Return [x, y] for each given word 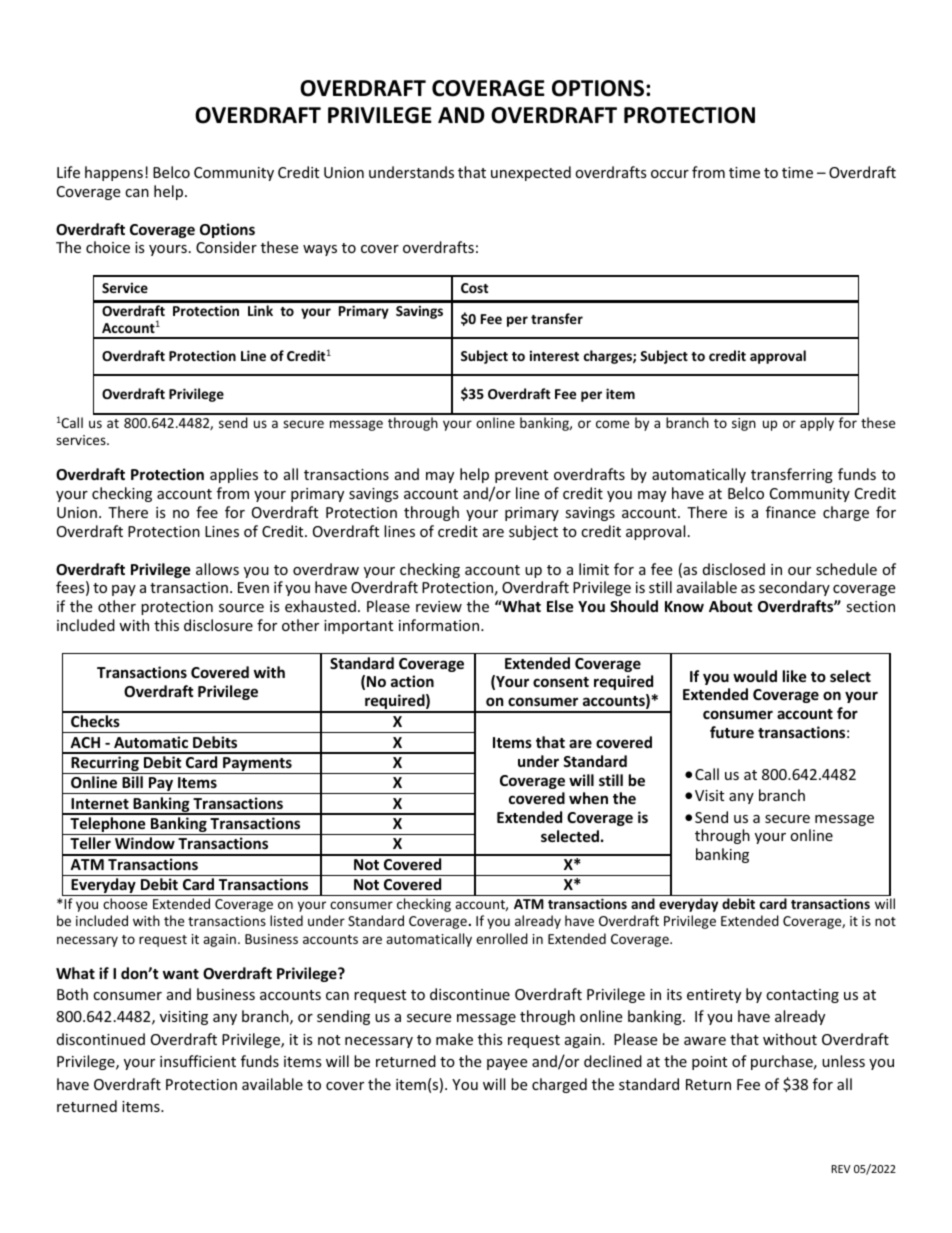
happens [114, 173]
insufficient [198, 1061]
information [440, 625]
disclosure [218, 625]
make [454, 1039]
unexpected [531, 173]
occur [670, 174]
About [731, 606]
